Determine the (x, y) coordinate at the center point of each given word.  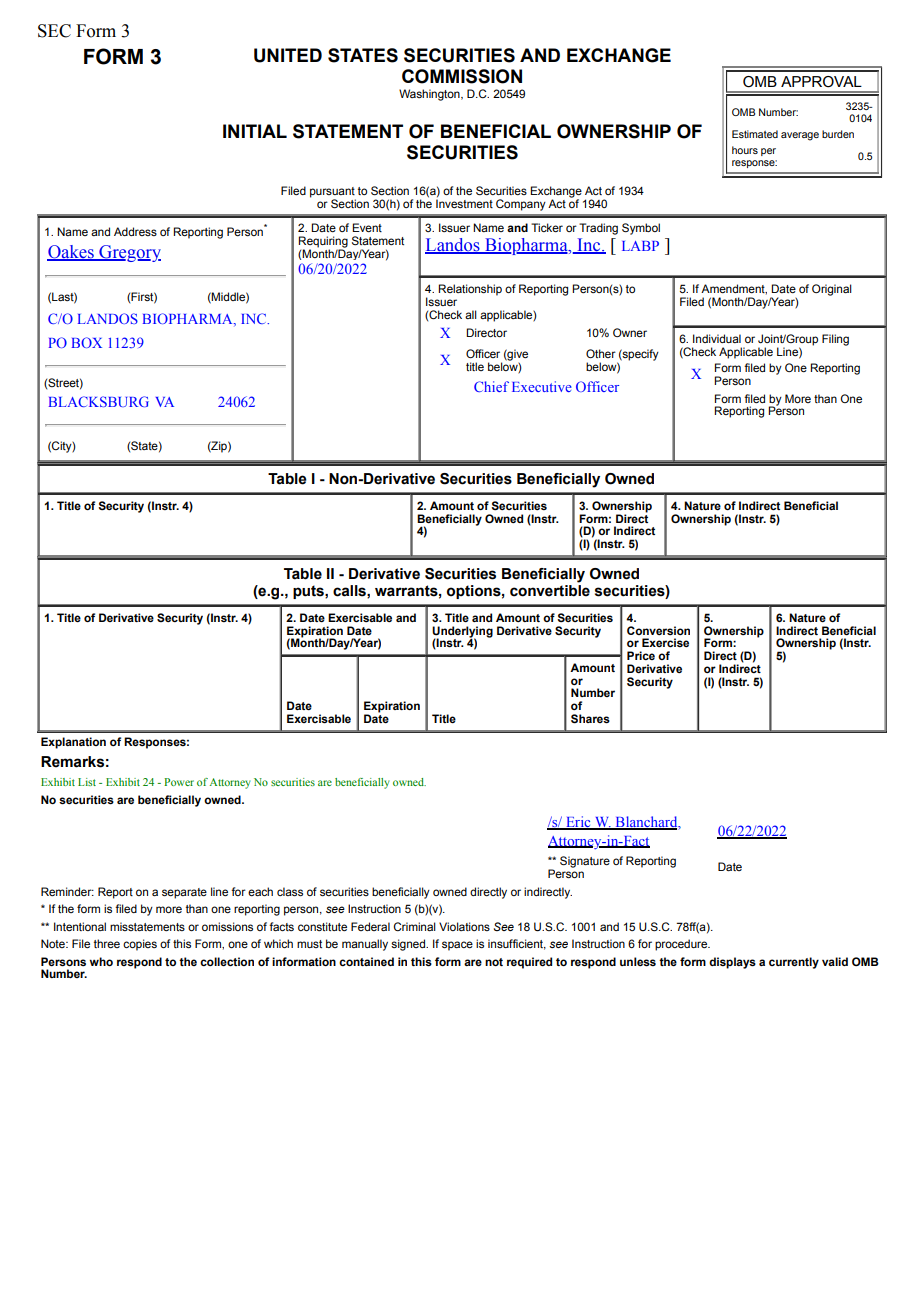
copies (140, 945)
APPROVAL (821, 82)
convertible (550, 591)
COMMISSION (462, 76)
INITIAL (255, 131)
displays (732, 963)
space (457, 946)
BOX (87, 342)
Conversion (658, 630)
